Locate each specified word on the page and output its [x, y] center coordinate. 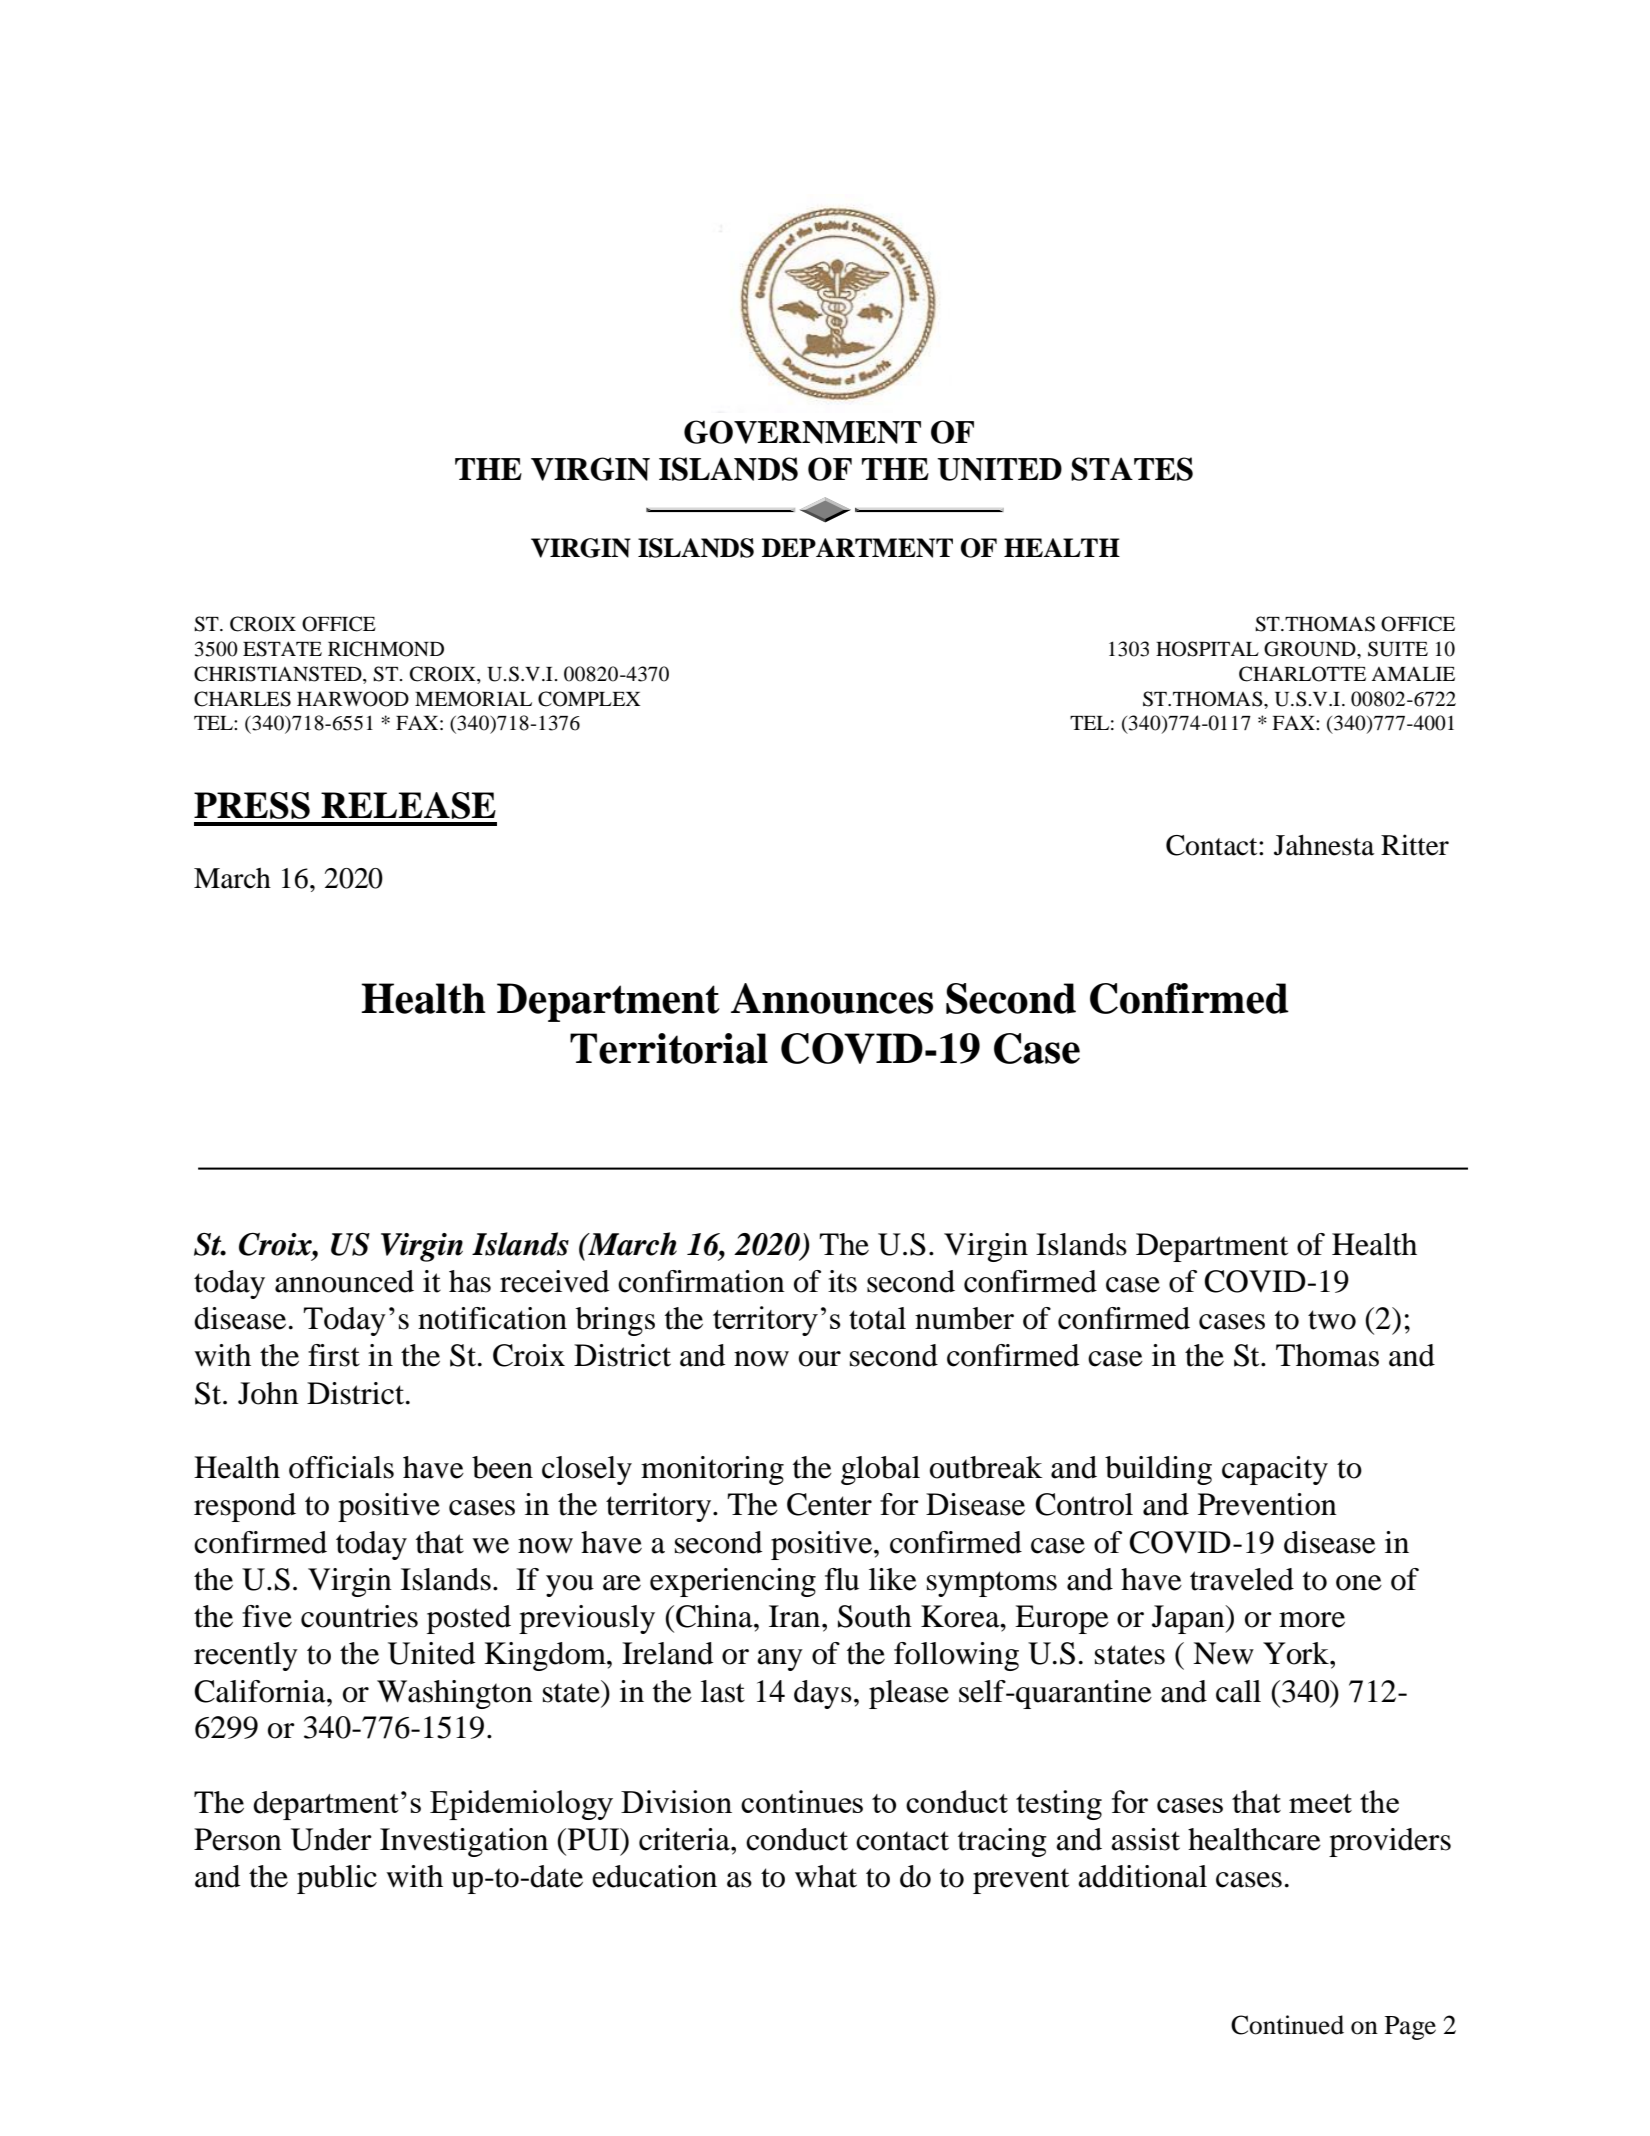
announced [344, 1281]
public [337, 1879]
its [842, 1281]
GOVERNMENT [802, 432]
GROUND [1311, 649]
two [1332, 1320]
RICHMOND [386, 649]
